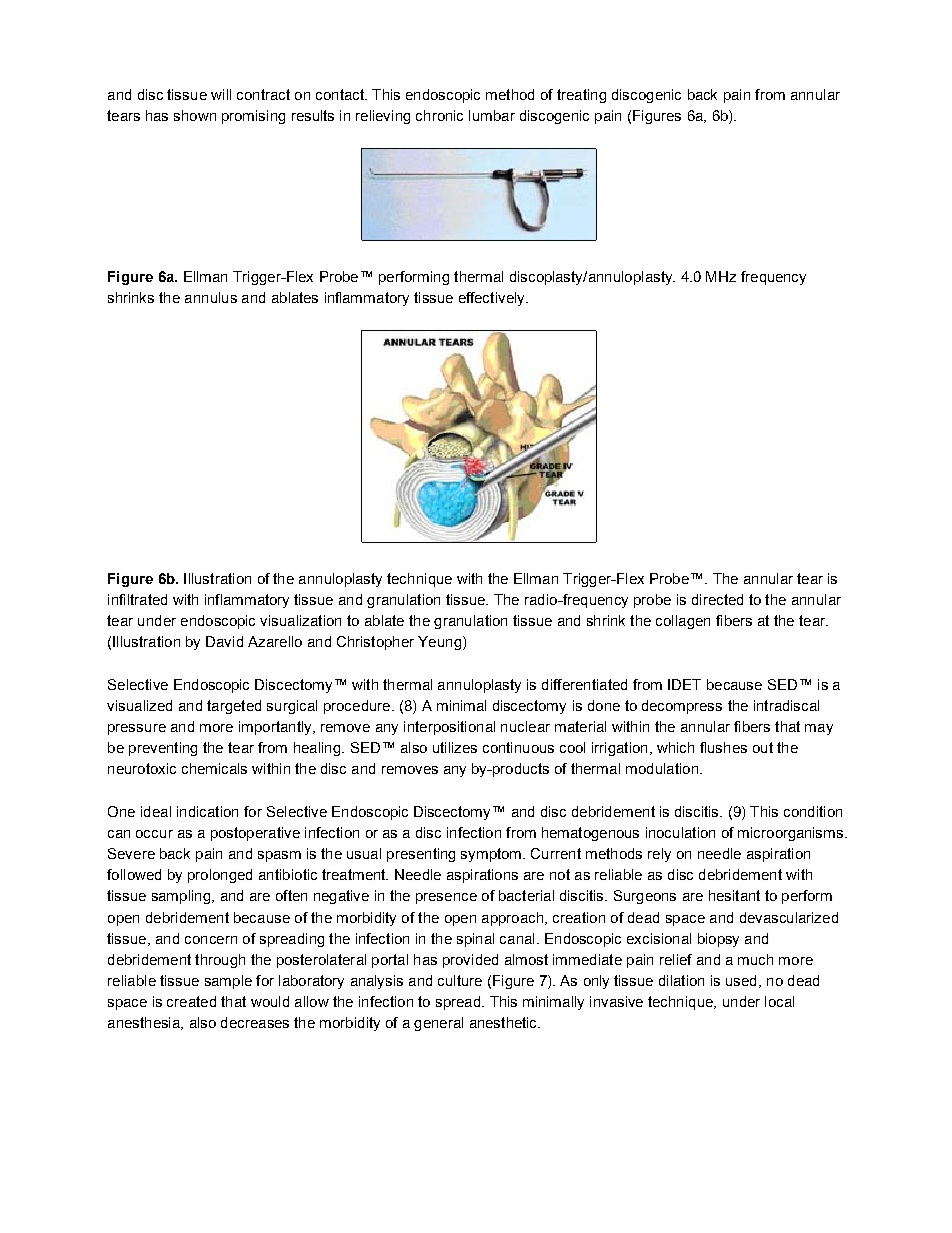 Image resolution: width=952 pixels, height=1233 pixels. Describe the element at coordinates (439, 643) in the screenshot. I see `Yeung` at that location.
